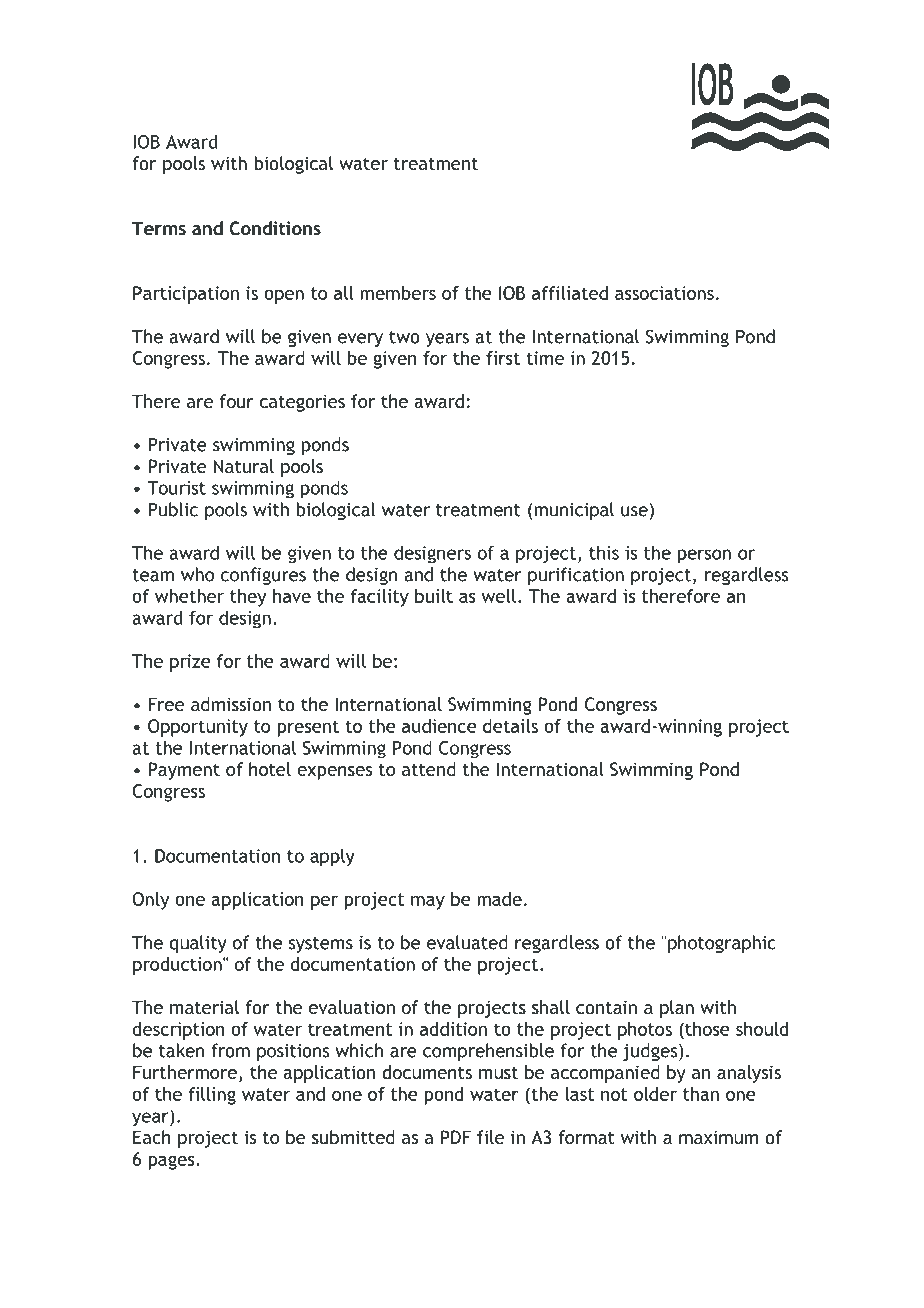 The width and height of the screenshot is (924, 1308). I want to click on audience, so click(439, 726).
